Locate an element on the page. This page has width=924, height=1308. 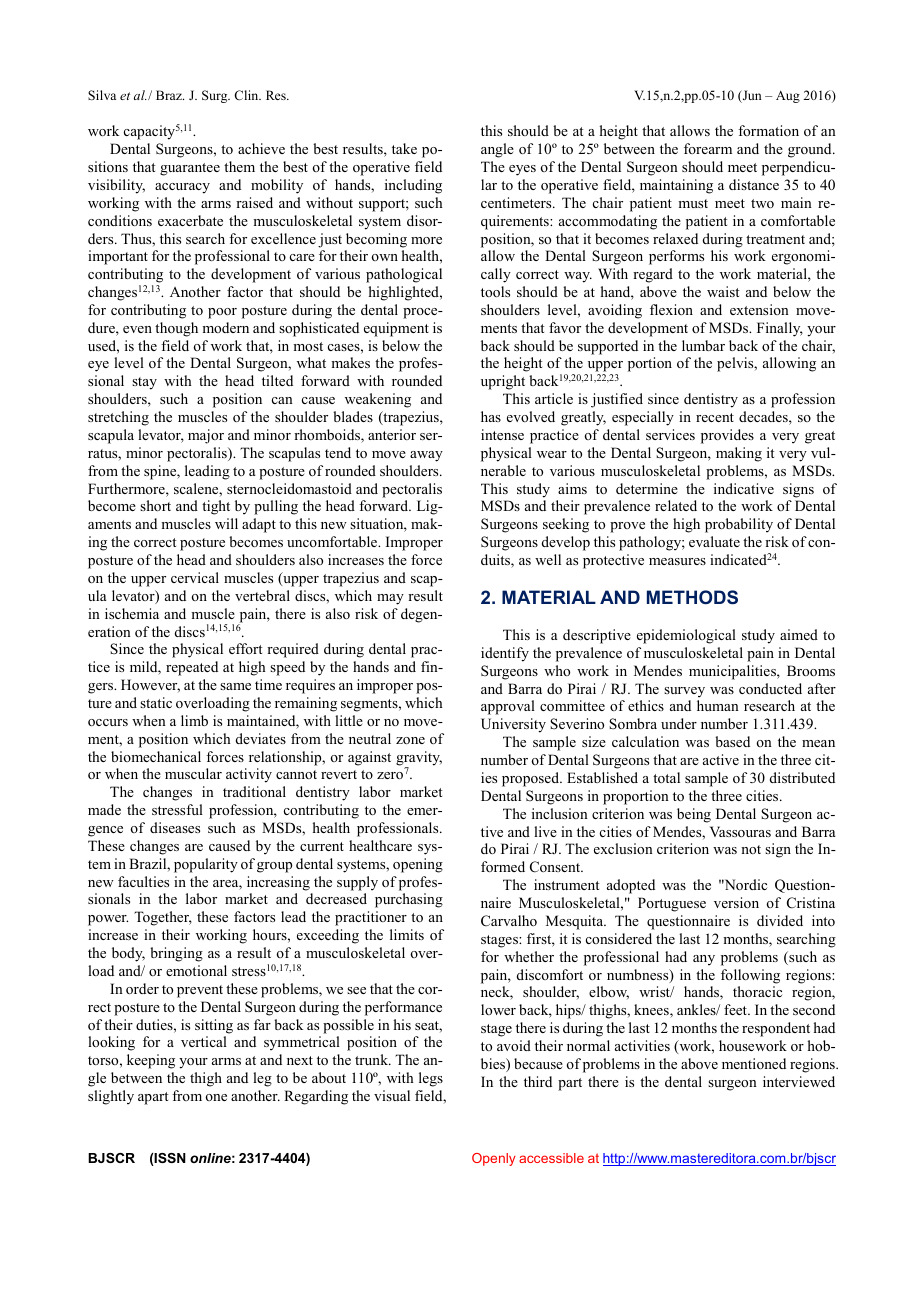
bringing is located at coordinates (176, 954).
